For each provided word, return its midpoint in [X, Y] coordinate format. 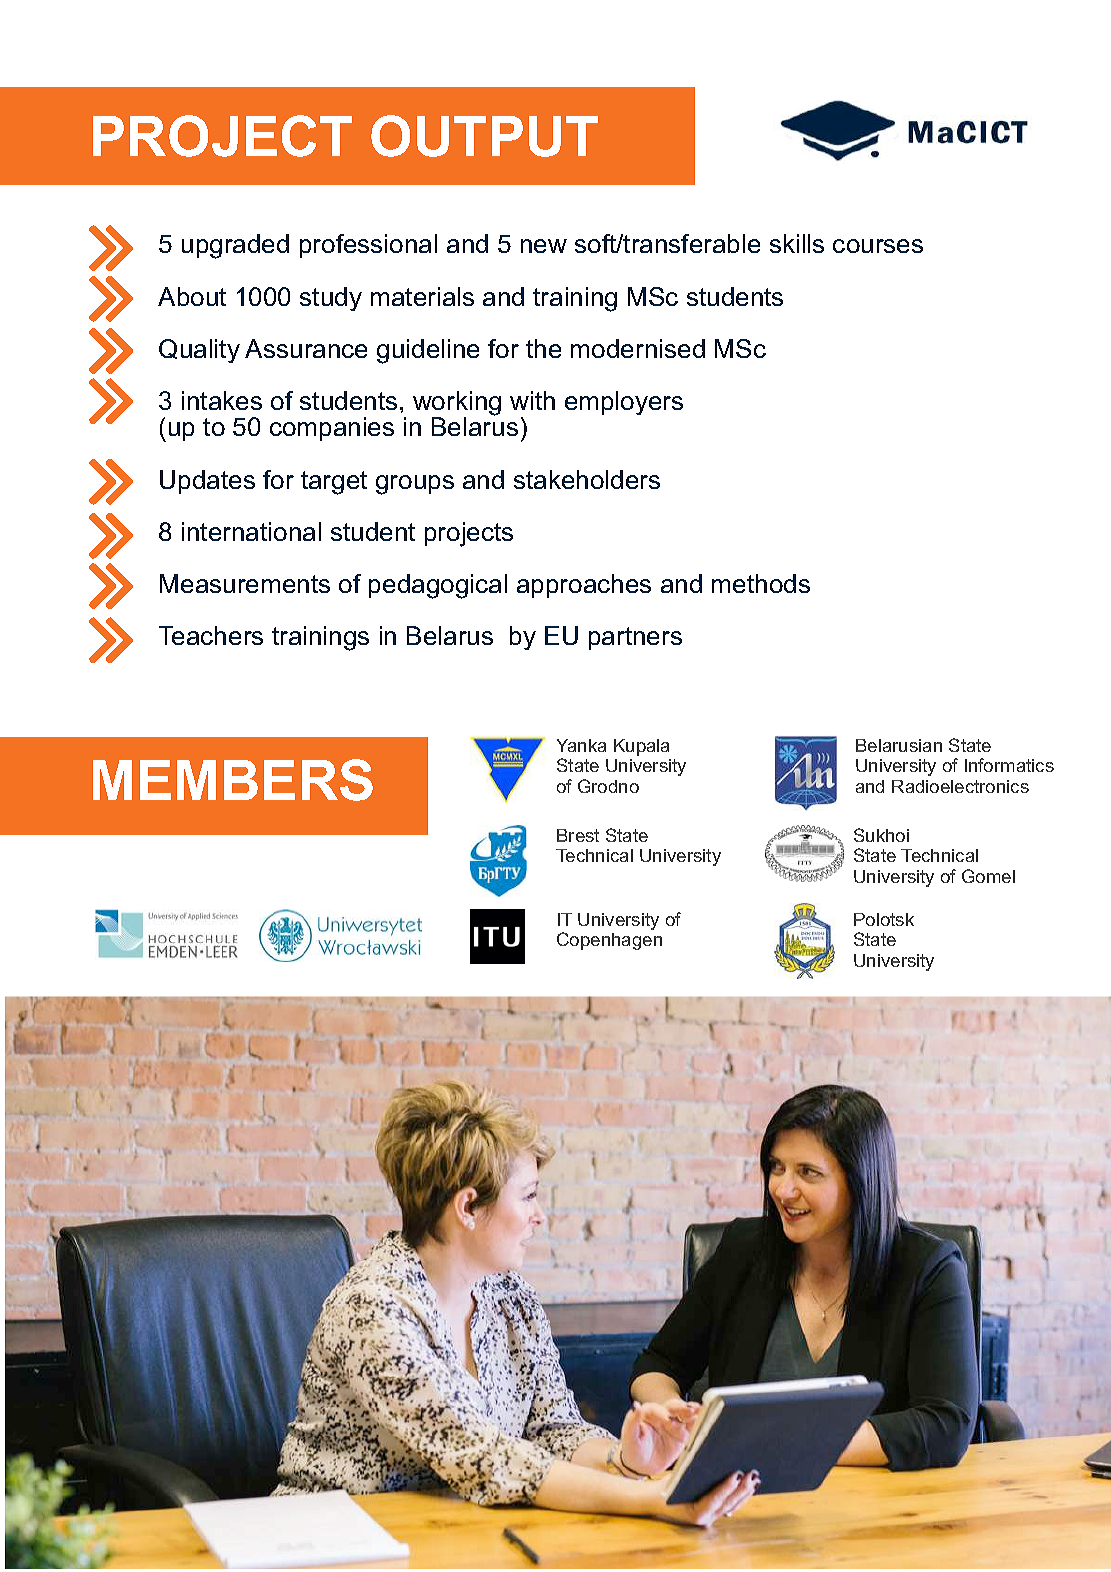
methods [761, 583]
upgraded [235, 246]
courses [878, 246]
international [251, 531]
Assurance [306, 348]
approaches [584, 586]
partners [635, 638]
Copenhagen [609, 941]
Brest [578, 835]
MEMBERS [233, 780]
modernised [638, 348]
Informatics [1009, 765]
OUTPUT [484, 136]
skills [797, 243]
